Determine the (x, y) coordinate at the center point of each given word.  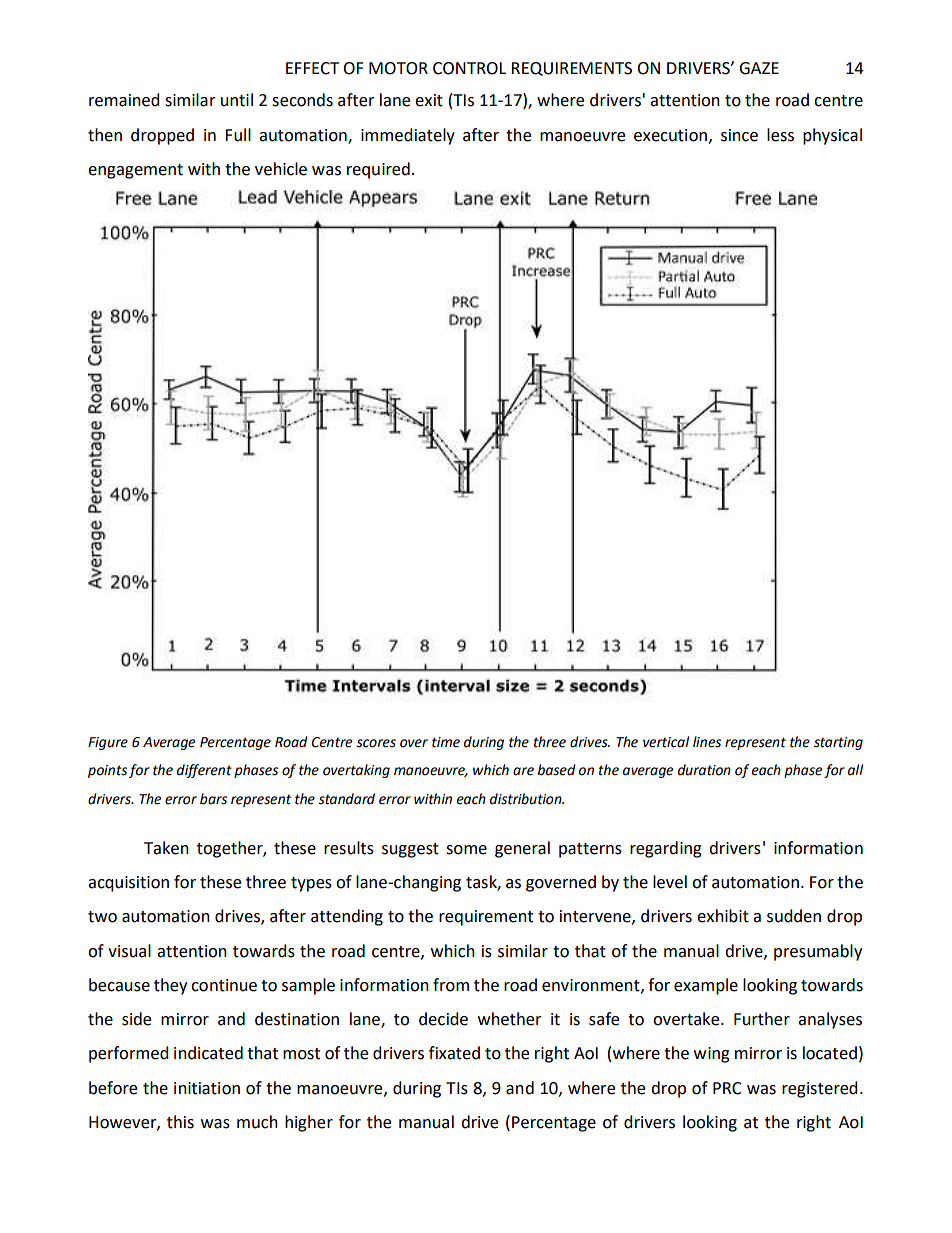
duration (704, 770)
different (204, 771)
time (446, 742)
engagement (135, 171)
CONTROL (469, 68)
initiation (207, 1088)
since (739, 135)
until (237, 100)
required (378, 170)
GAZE (759, 68)
